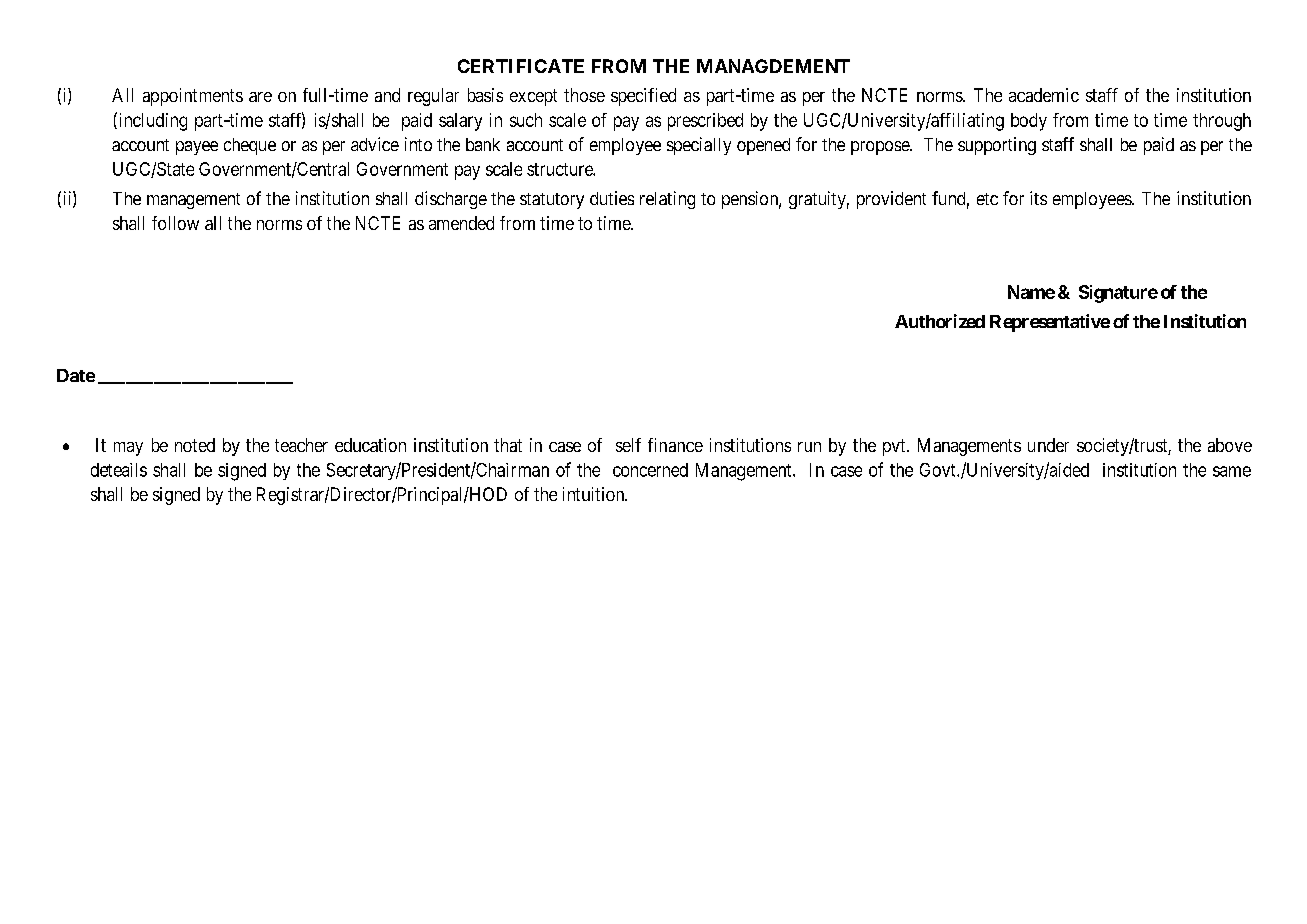 The height and width of the page is (924, 1307). What do you see at coordinates (667, 200) in the page?
I see `relating` at bounding box center [667, 200].
